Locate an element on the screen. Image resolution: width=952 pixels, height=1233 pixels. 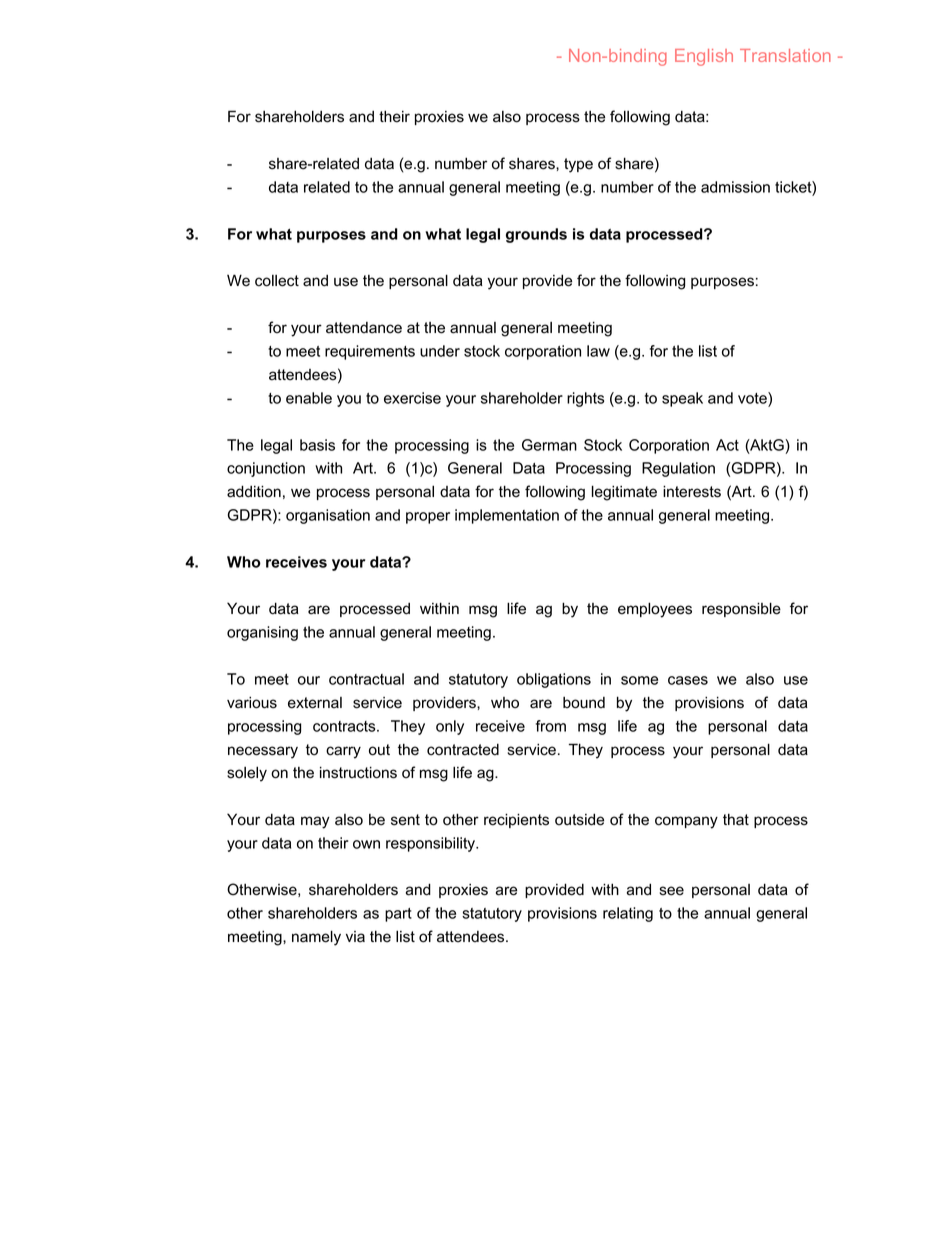
from is located at coordinates (551, 726).
